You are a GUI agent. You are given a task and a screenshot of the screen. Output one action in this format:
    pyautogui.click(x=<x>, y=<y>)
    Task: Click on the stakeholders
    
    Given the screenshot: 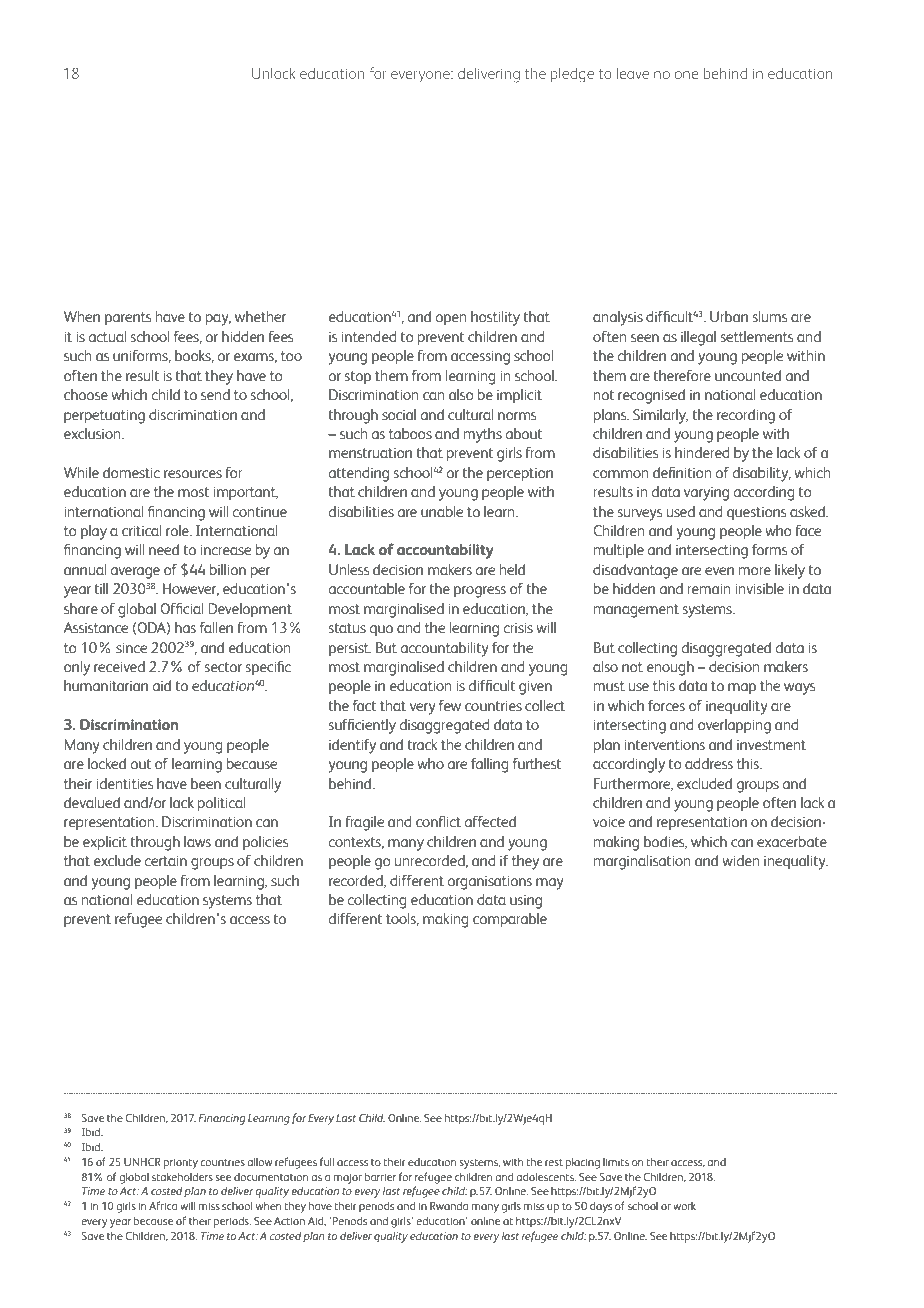 What is the action you would take?
    pyautogui.click(x=182, y=1177)
